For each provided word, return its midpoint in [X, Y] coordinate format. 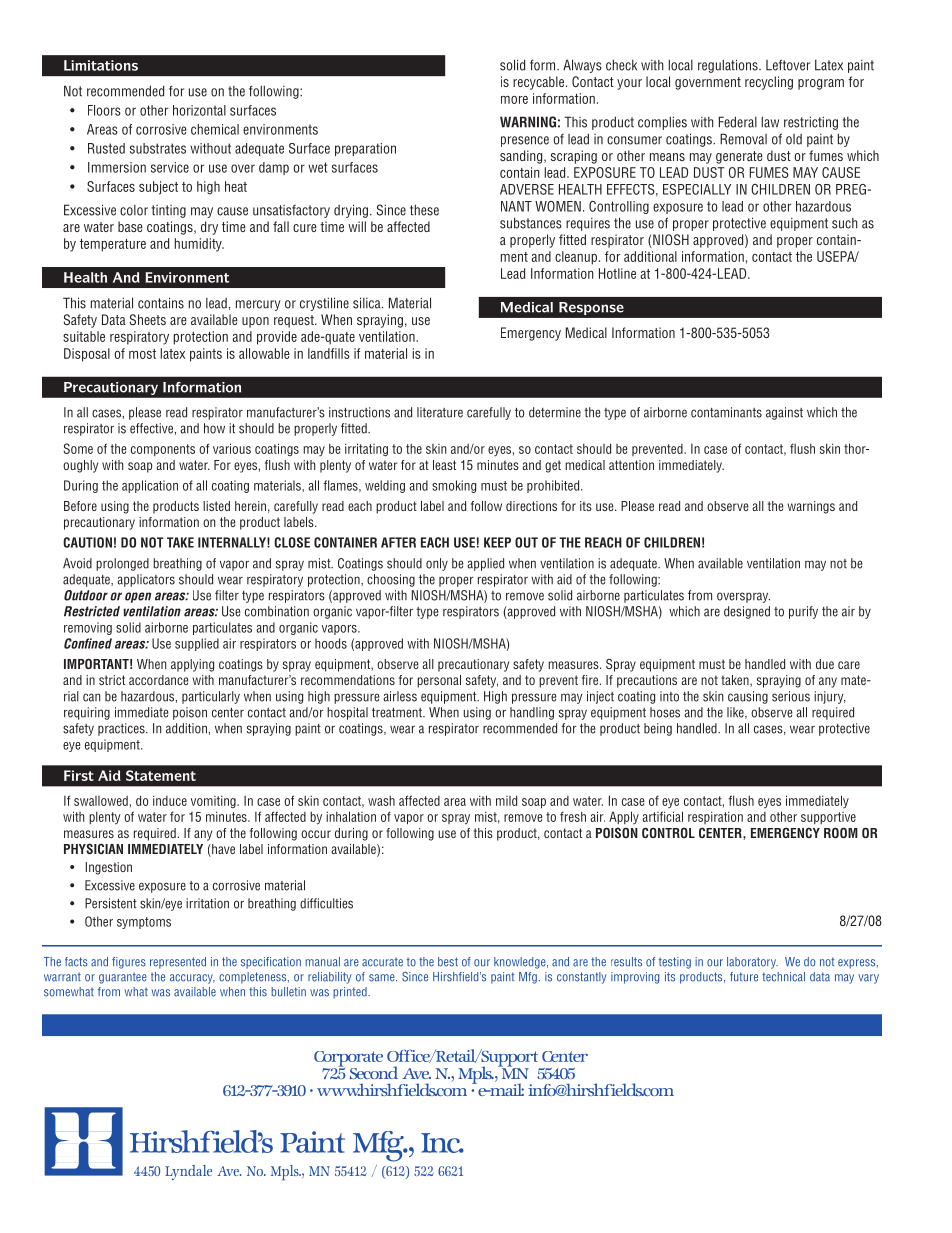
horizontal [199, 110]
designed [747, 612]
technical [783, 977]
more [514, 100]
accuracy [192, 979]
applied [485, 564]
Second [374, 1072]
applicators [146, 580]
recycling [769, 83]
